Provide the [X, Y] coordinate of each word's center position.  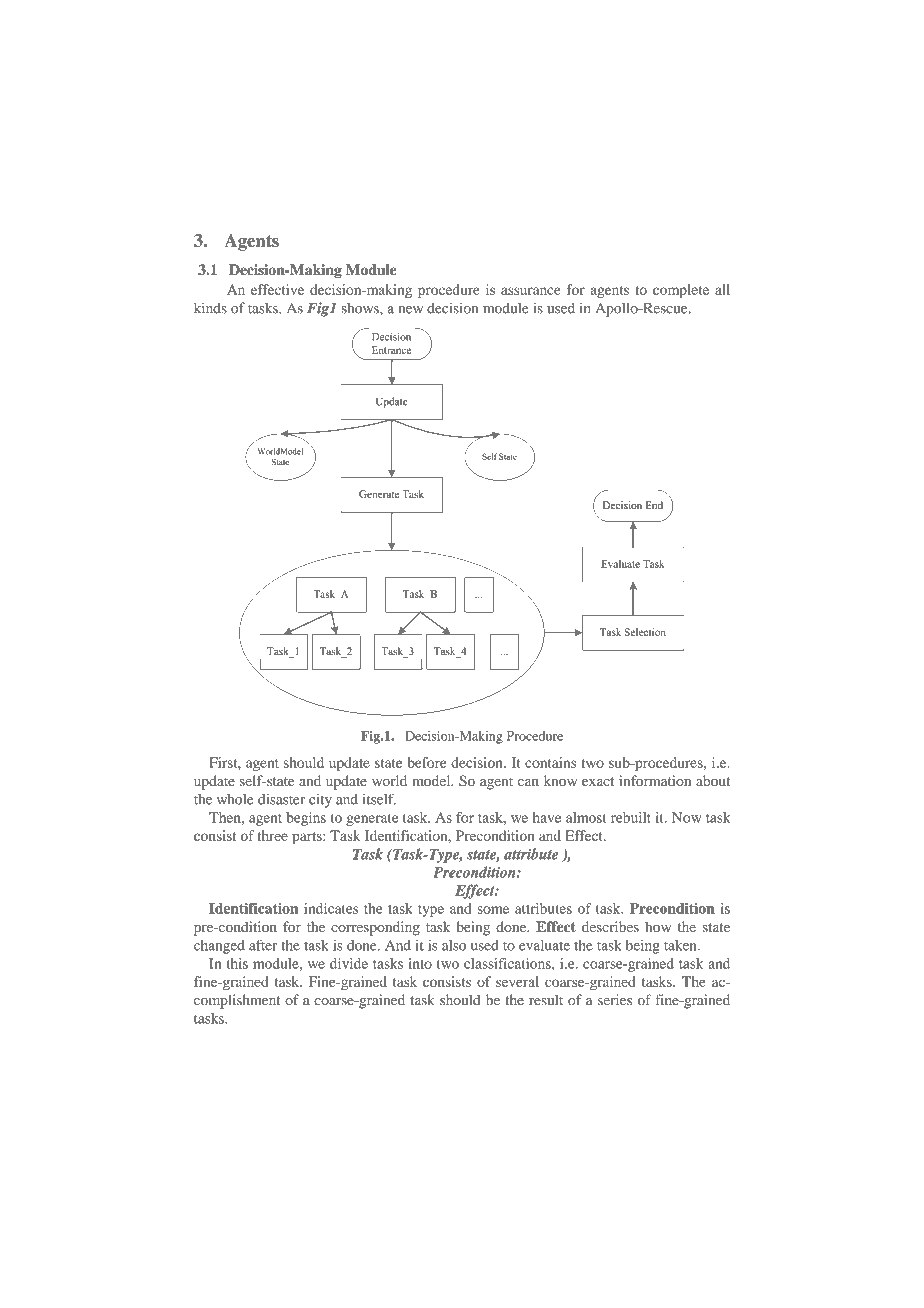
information [655, 780]
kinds [210, 308]
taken [681, 945]
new [410, 310]
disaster [281, 799]
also [454, 945]
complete [681, 291]
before [427, 762]
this [237, 963]
